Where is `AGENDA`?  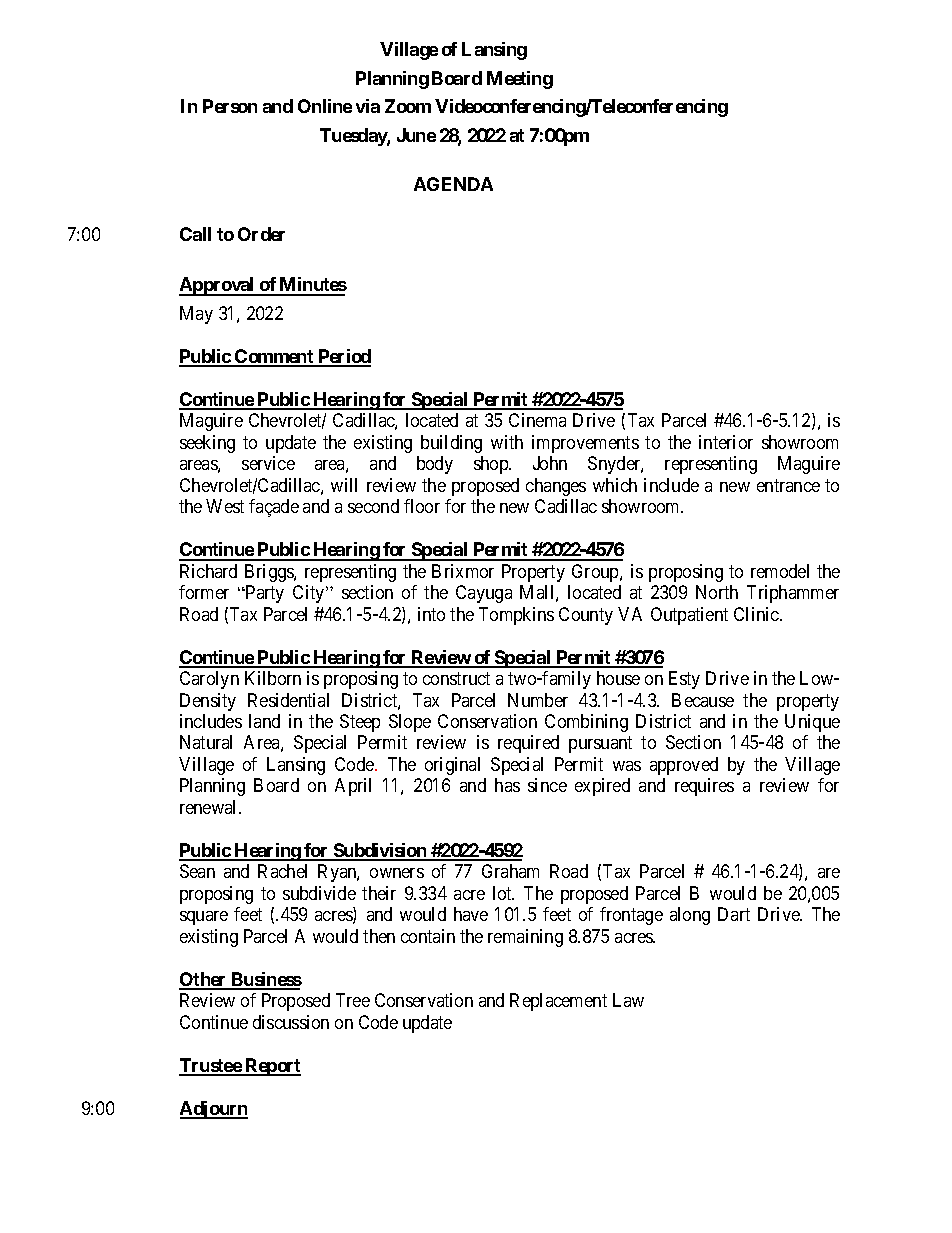
AGENDA is located at coordinates (453, 184).
